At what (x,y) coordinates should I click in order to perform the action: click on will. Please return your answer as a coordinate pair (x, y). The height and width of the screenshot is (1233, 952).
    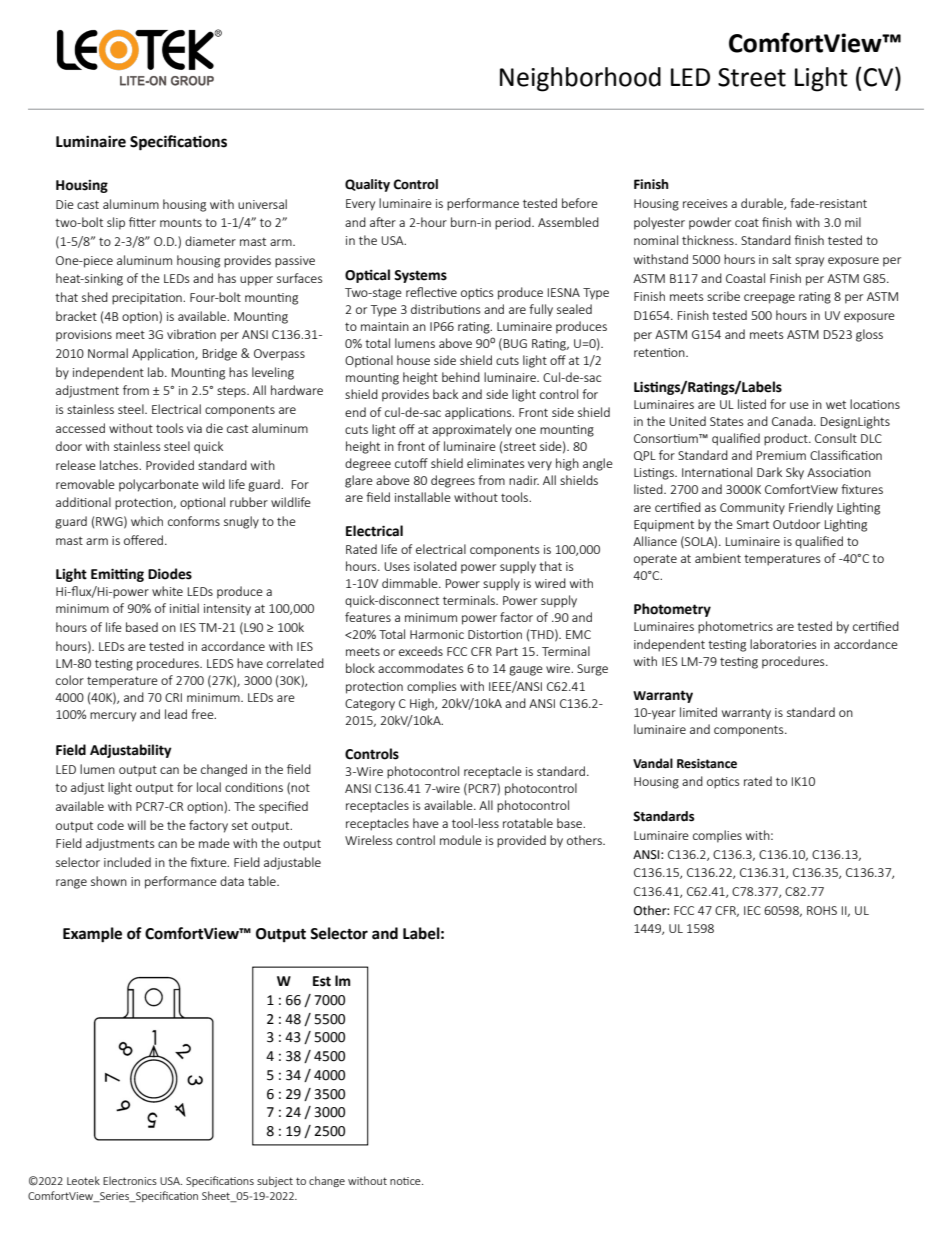
    Looking at the image, I should click on (137, 825).
